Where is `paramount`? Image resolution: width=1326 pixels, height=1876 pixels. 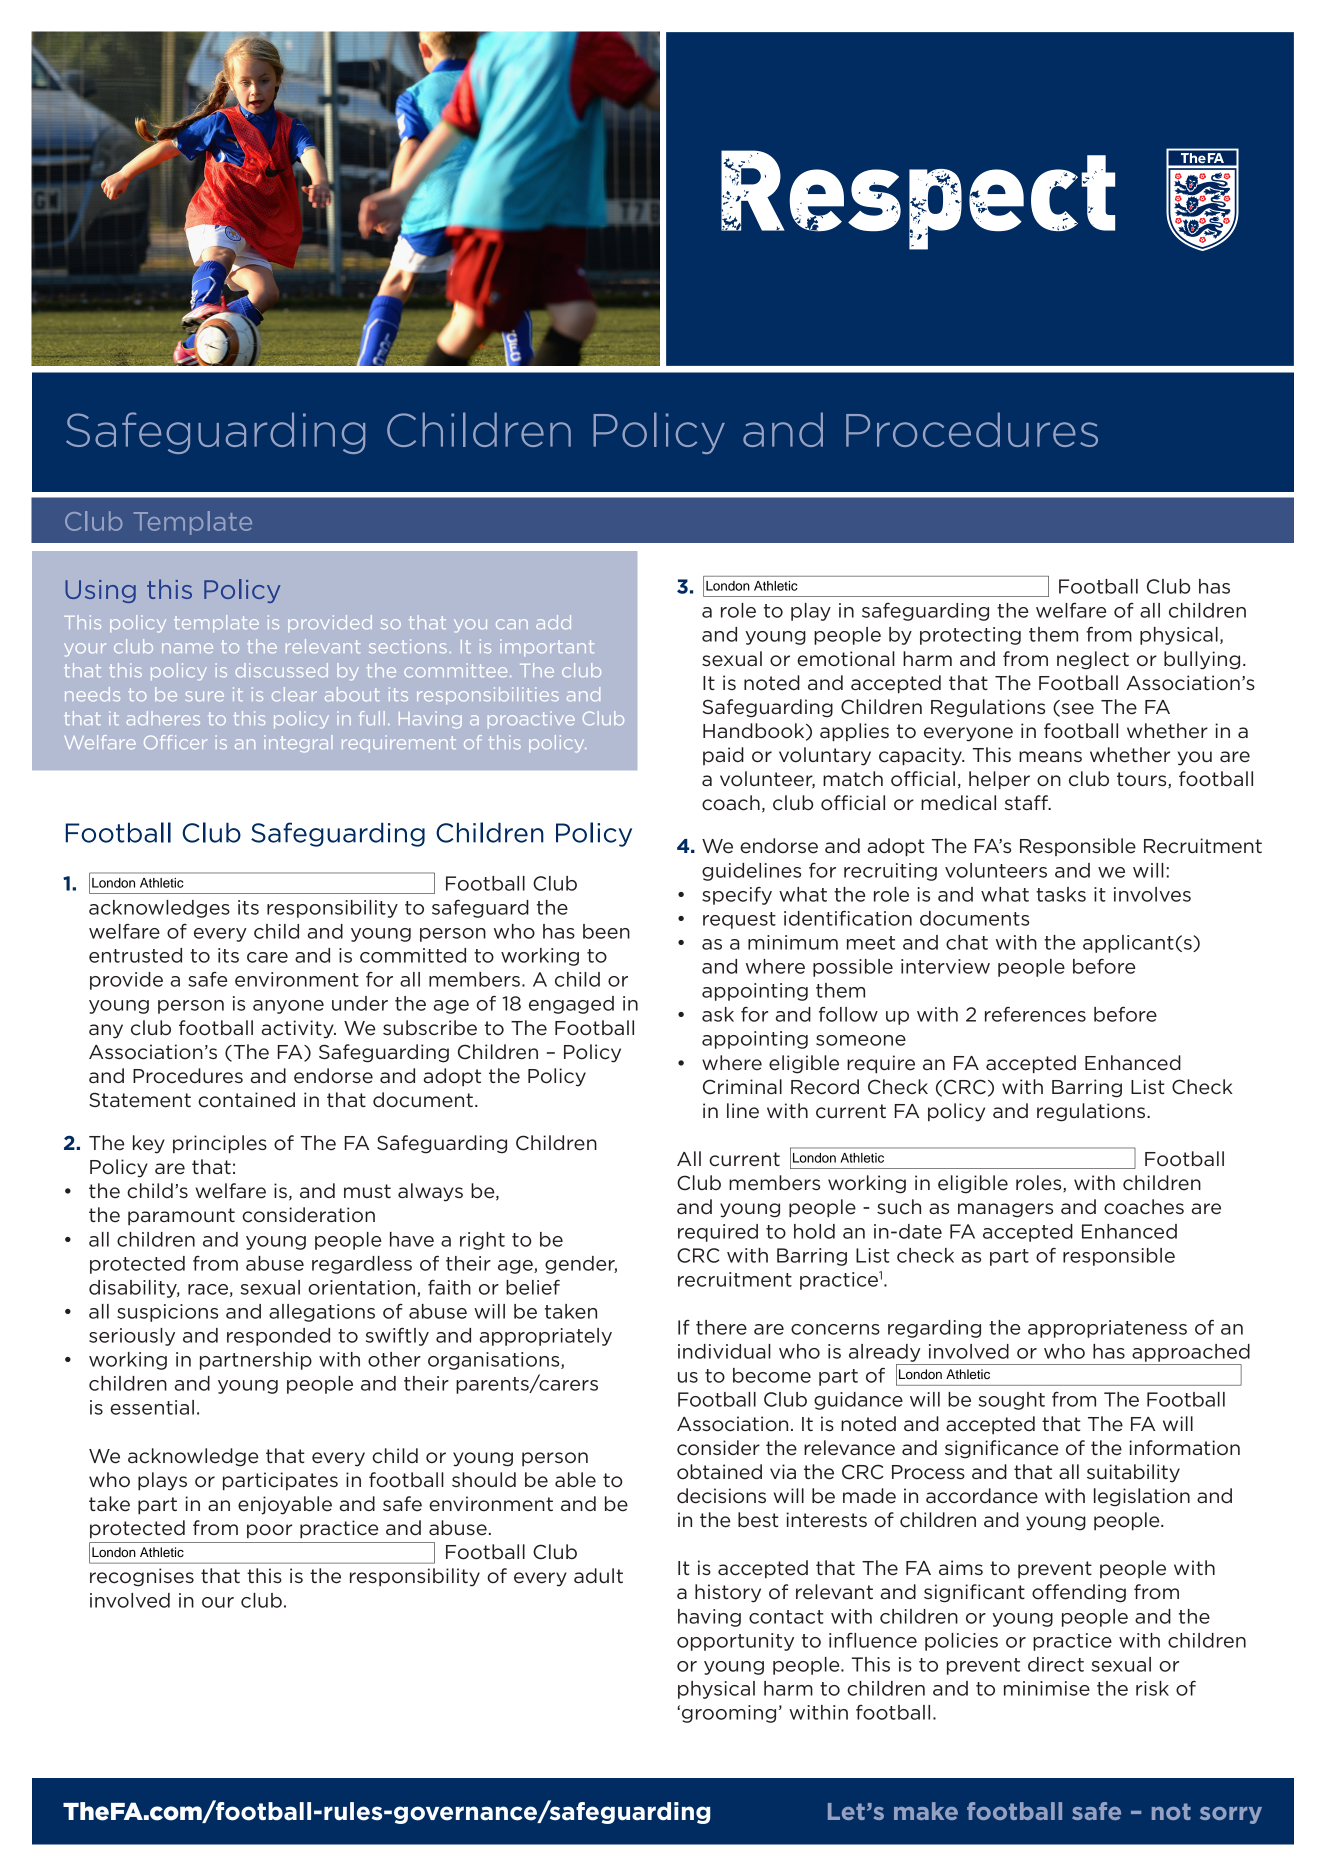 paramount is located at coordinates (181, 1216).
